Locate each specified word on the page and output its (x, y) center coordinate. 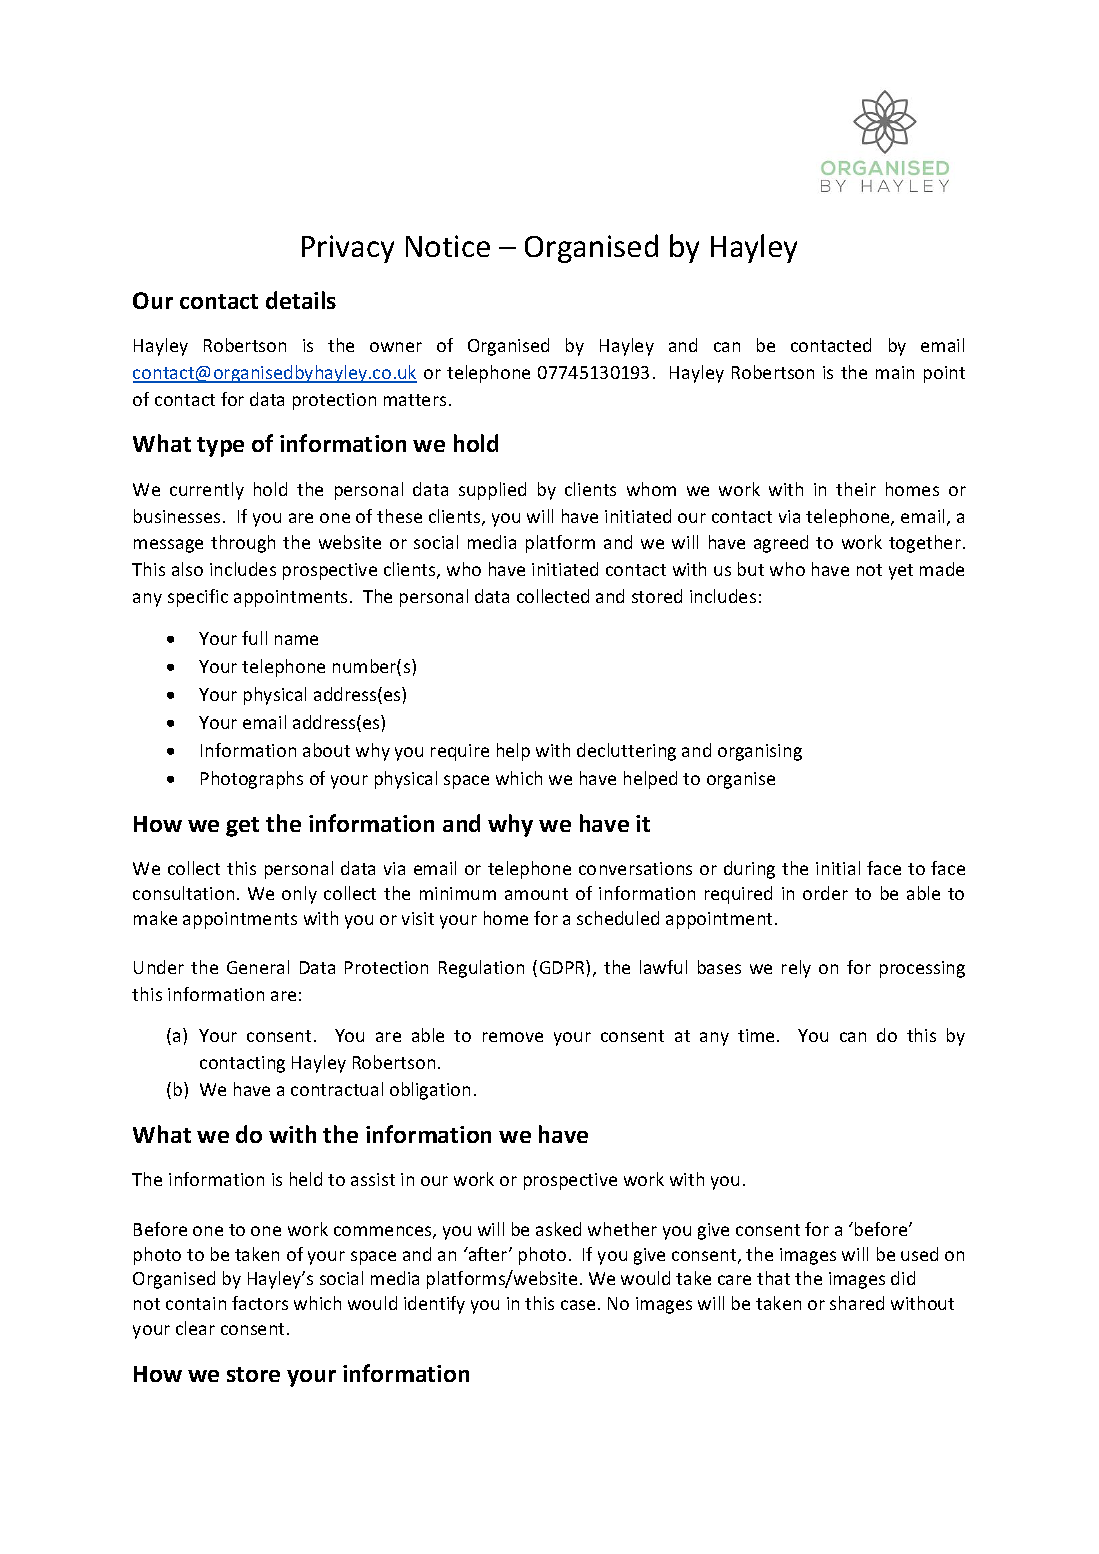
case (578, 1305)
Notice (448, 246)
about (326, 750)
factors (260, 1303)
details (301, 300)
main (895, 372)
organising (760, 752)
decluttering (626, 752)
